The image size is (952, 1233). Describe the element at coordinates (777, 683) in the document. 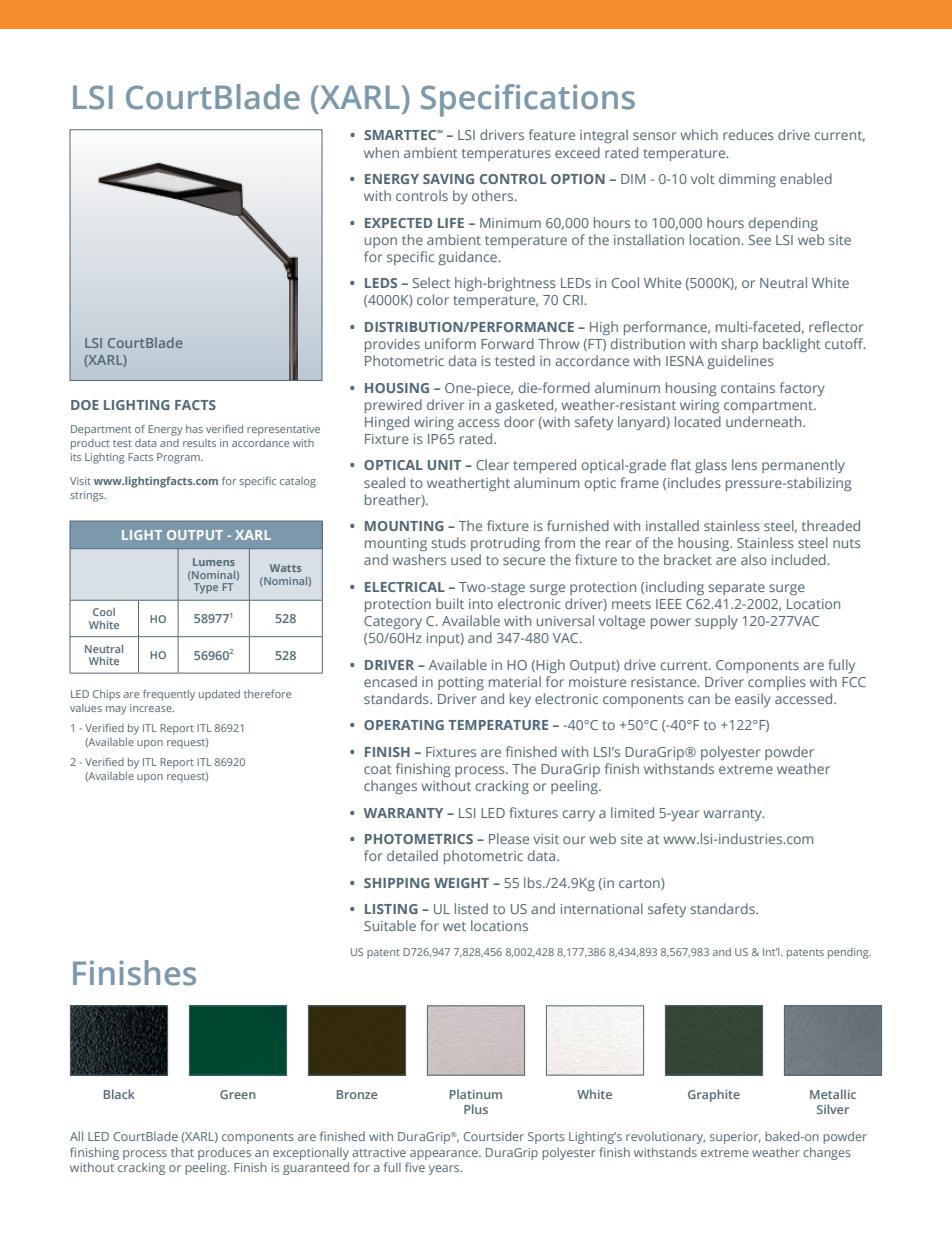

I see `complies` at that location.
